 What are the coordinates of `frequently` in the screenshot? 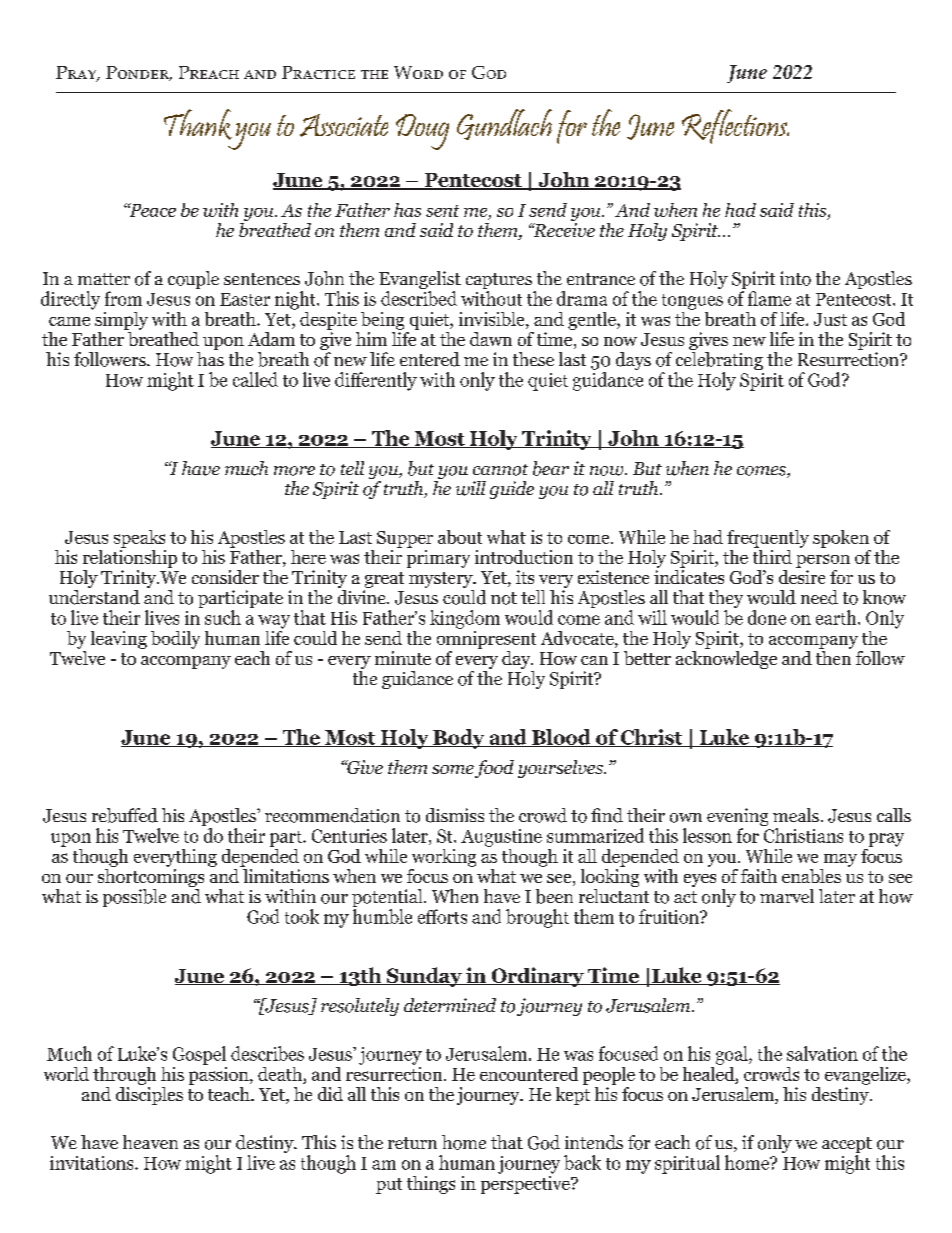 It's located at (768, 539).
